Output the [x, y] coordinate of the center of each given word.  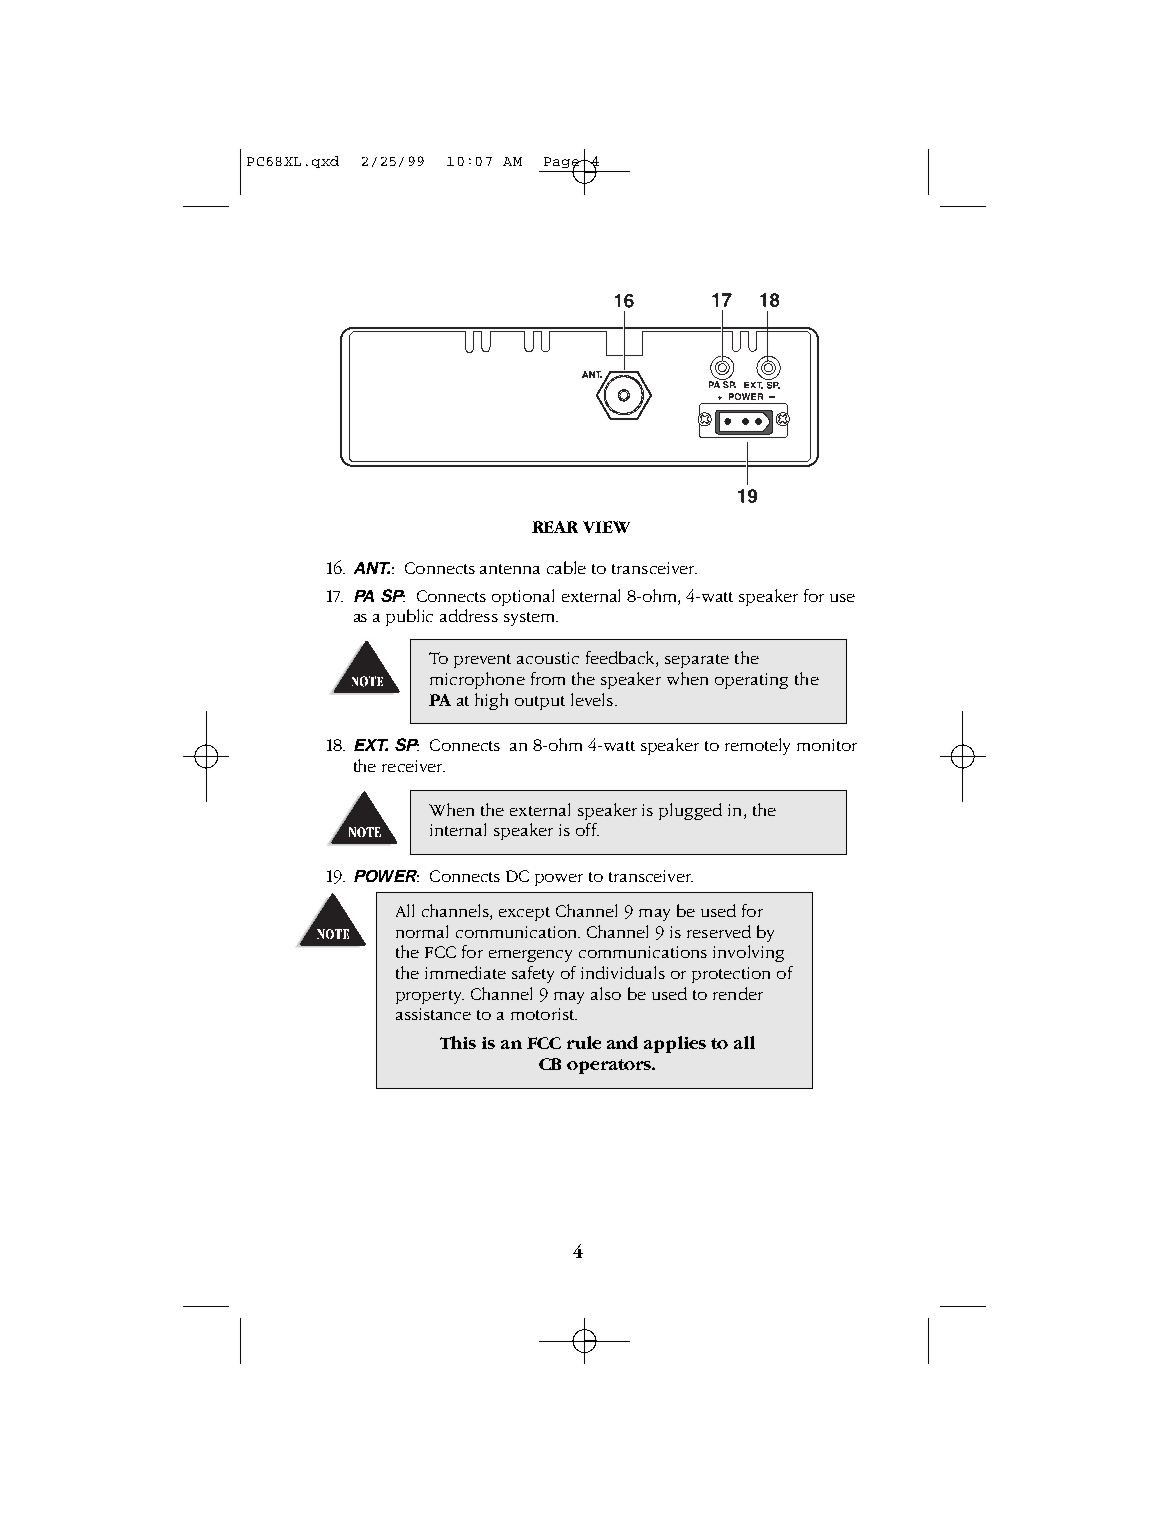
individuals [623, 972]
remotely [757, 746]
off [587, 829]
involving [748, 953]
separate [697, 661]
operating [751, 681]
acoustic [548, 658]
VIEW [606, 527]
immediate [465, 972]
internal [458, 829]
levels [593, 699]
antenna [510, 569]
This [458, 1042]
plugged [690, 811]
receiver [413, 766]
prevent [482, 661]
